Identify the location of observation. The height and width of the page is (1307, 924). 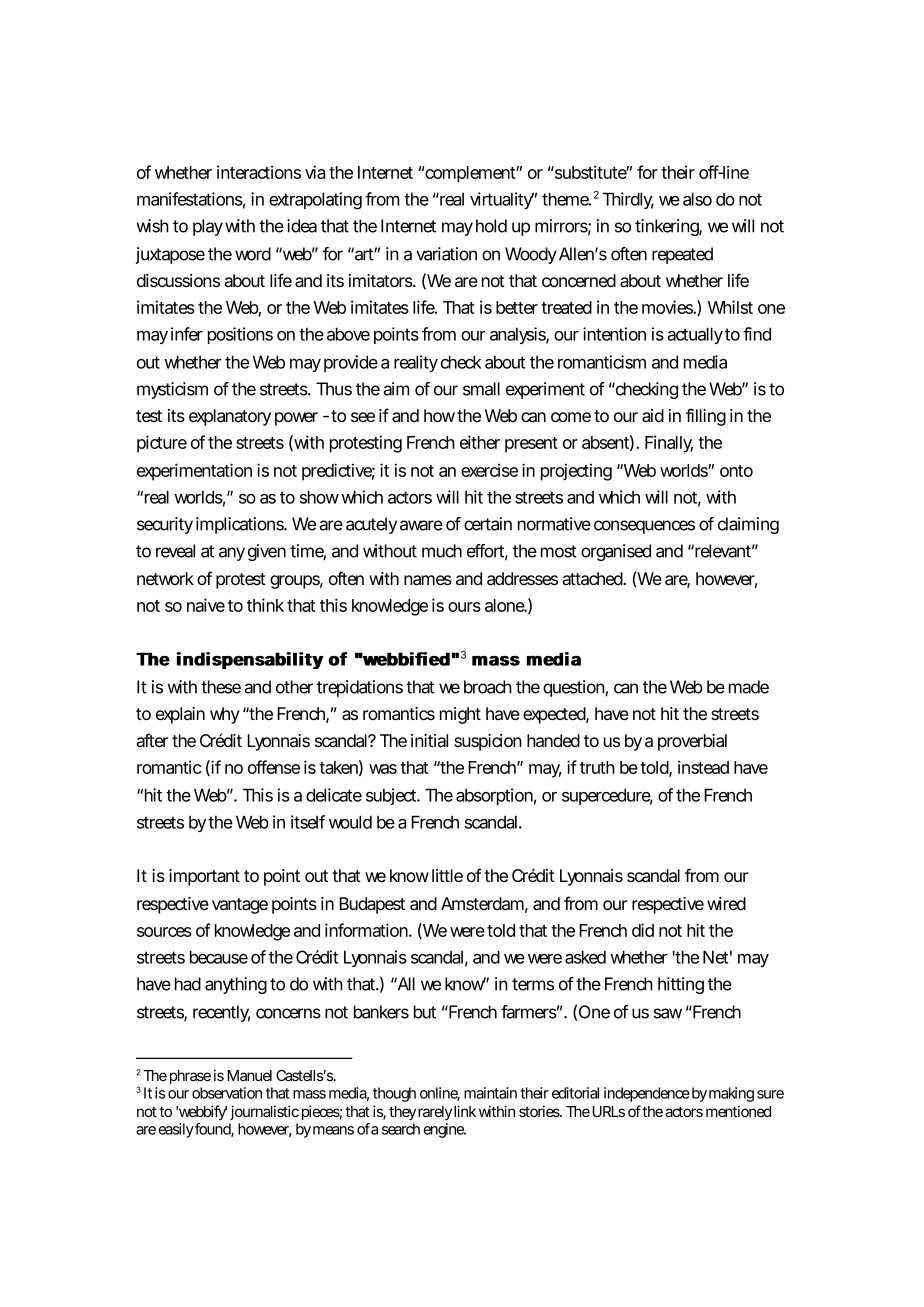
(227, 1093).
